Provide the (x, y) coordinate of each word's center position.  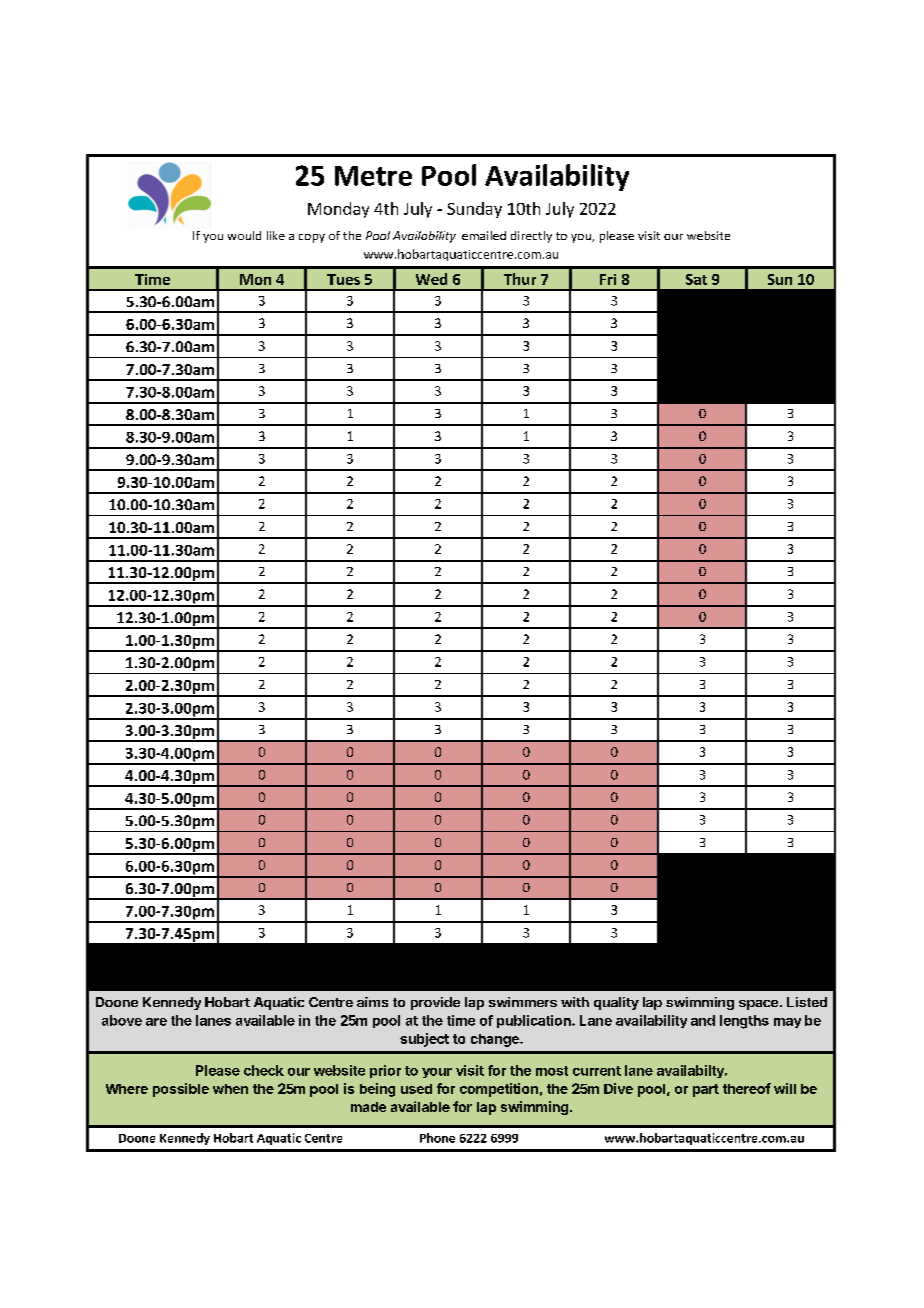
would (244, 235)
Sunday (474, 210)
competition (499, 1090)
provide (435, 1003)
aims (372, 1002)
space (758, 1005)
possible (181, 1090)
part (706, 1090)
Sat (696, 279)
